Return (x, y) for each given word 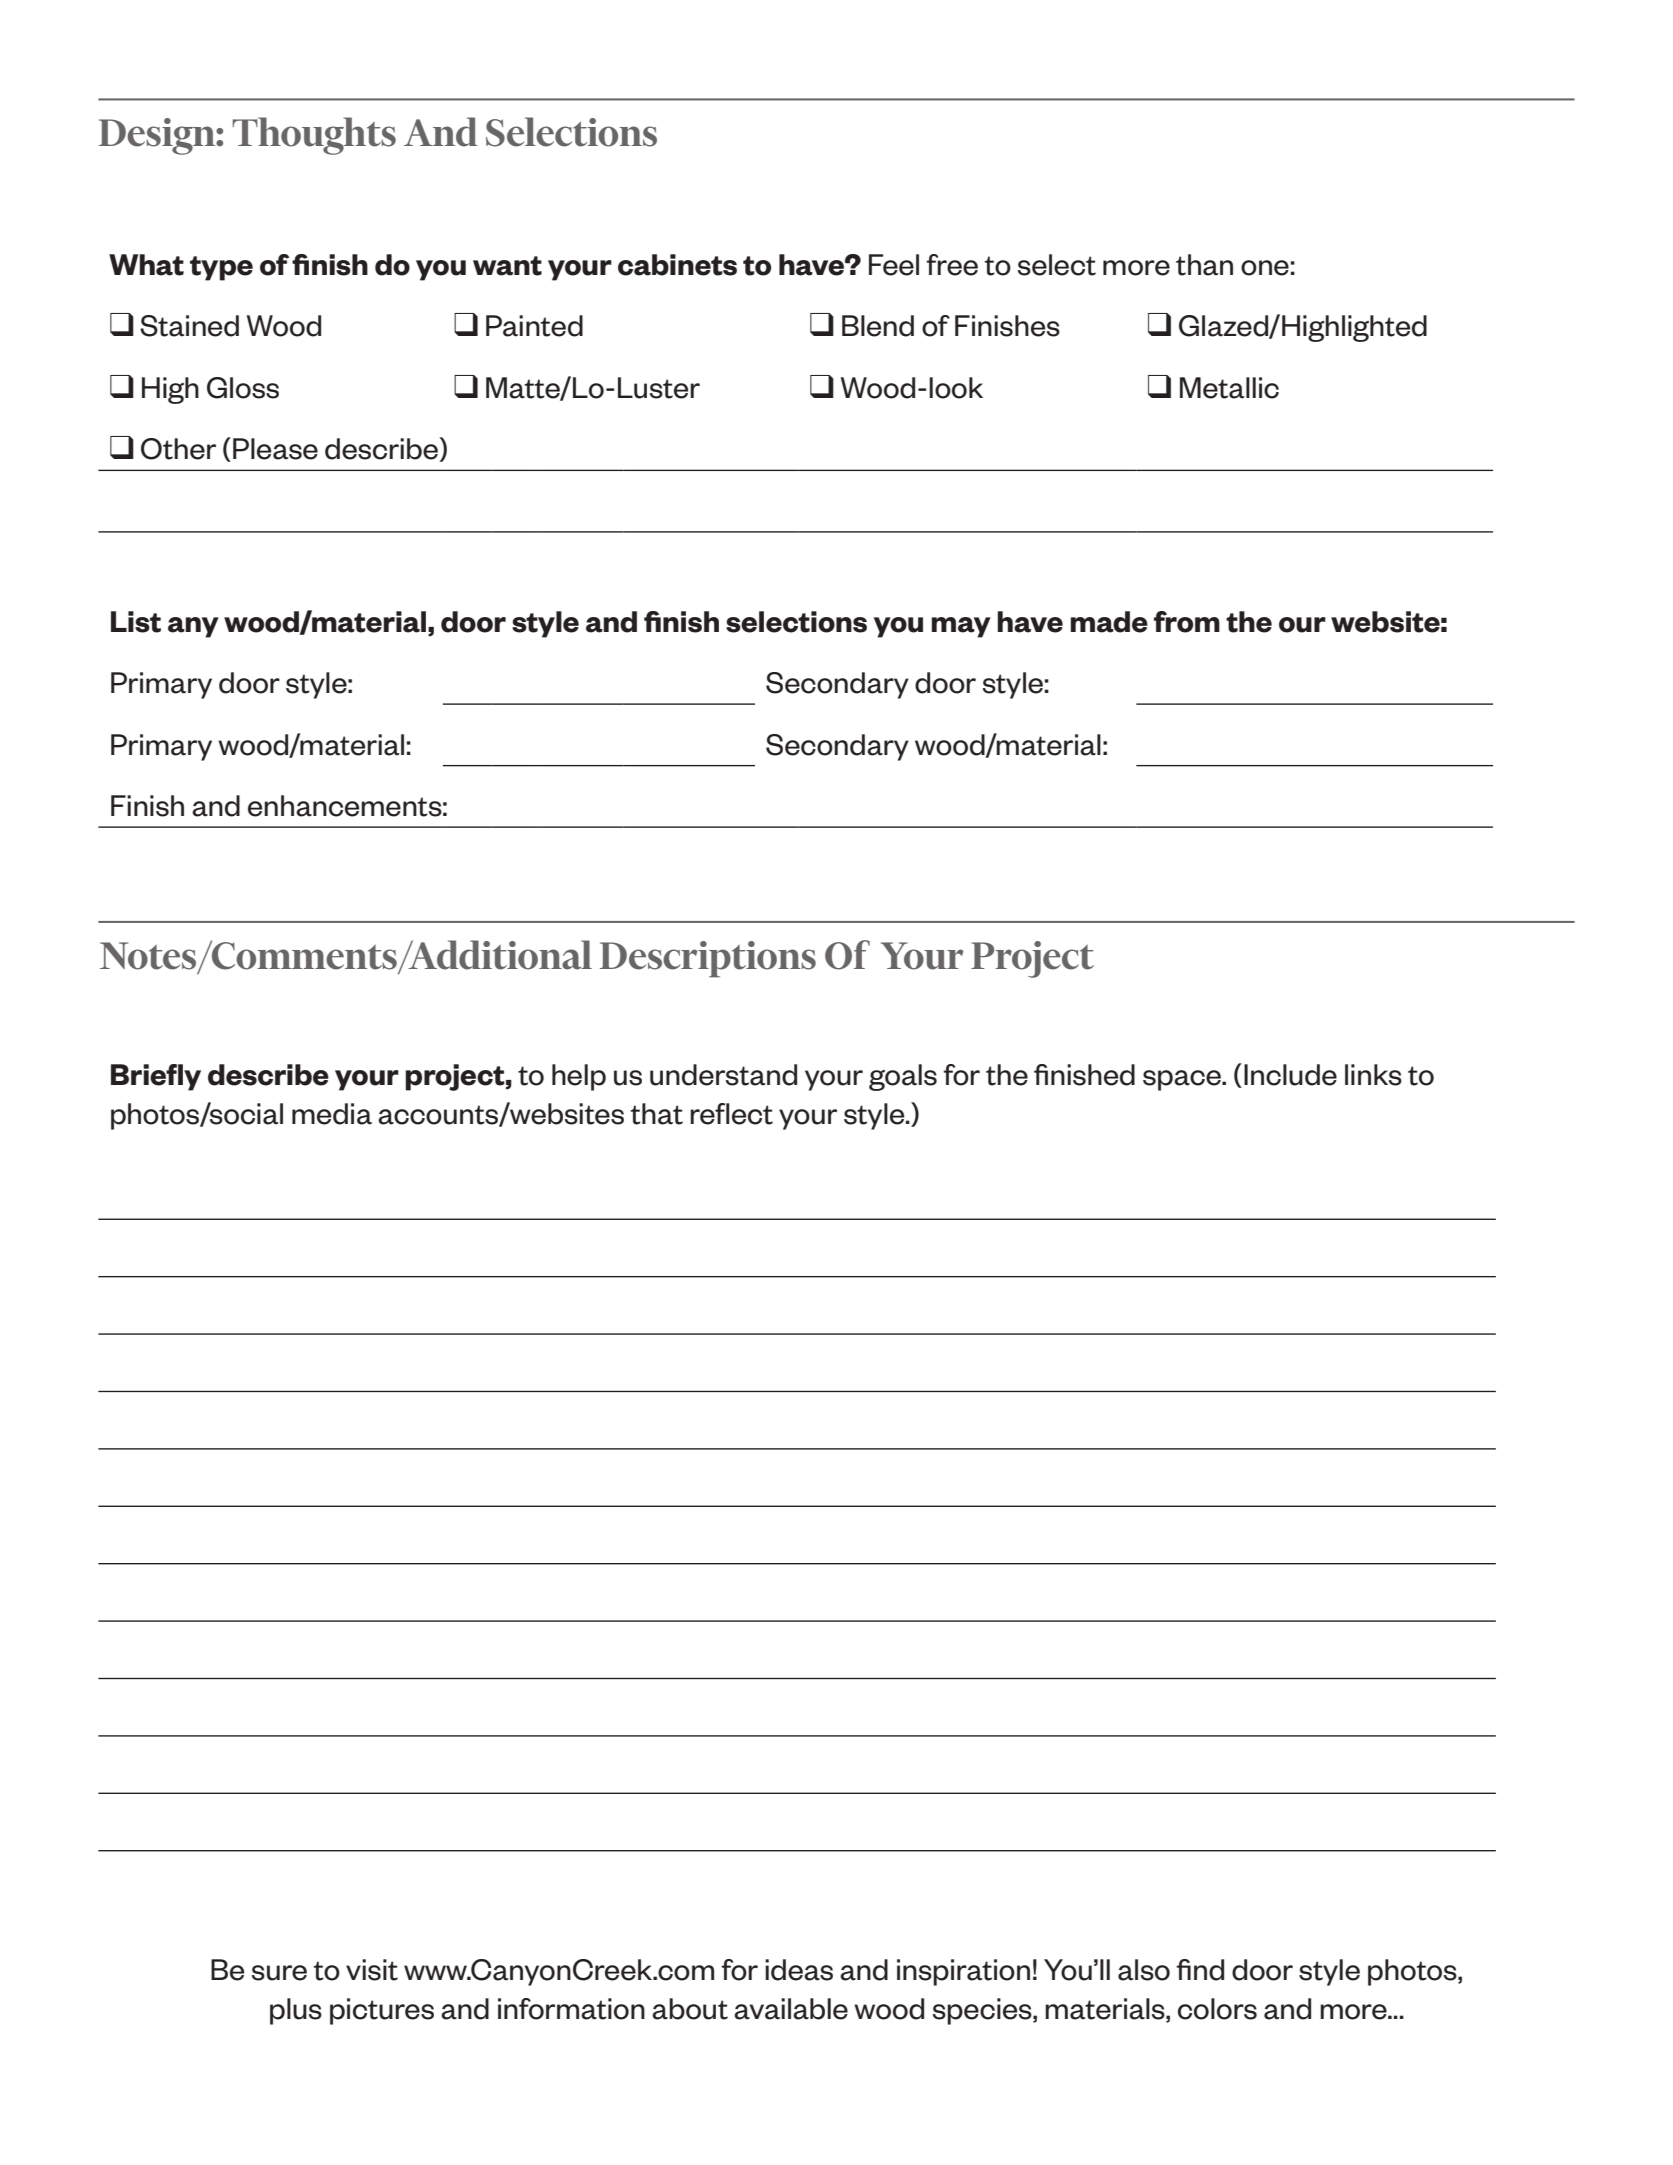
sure (279, 1973)
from (1187, 622)
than (1204, 265)
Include (1290, 1075)
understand (723, 1075)
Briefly (156, 1077)
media (332, 1114)
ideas (799, 1970)
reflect (731, 1114)
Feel (894, 265)
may (961, 627)
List (136, 622)
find (1200, 1970)
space (1183, 1080)
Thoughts (314, 136)
